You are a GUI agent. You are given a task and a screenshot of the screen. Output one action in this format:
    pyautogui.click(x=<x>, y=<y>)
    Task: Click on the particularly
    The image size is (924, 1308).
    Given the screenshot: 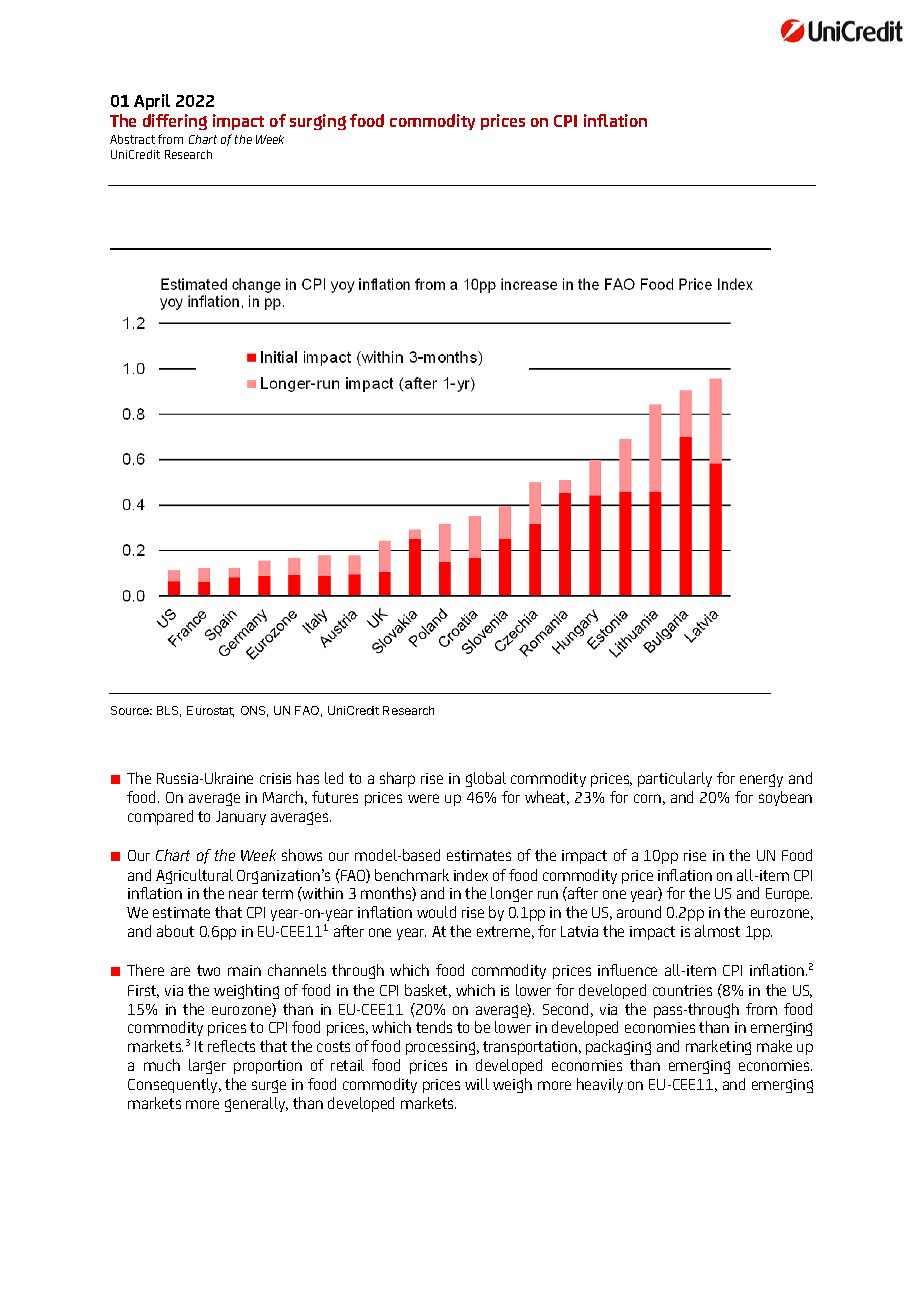 What is the action you would take?
    pyautogui.click(x=675, y=779)
